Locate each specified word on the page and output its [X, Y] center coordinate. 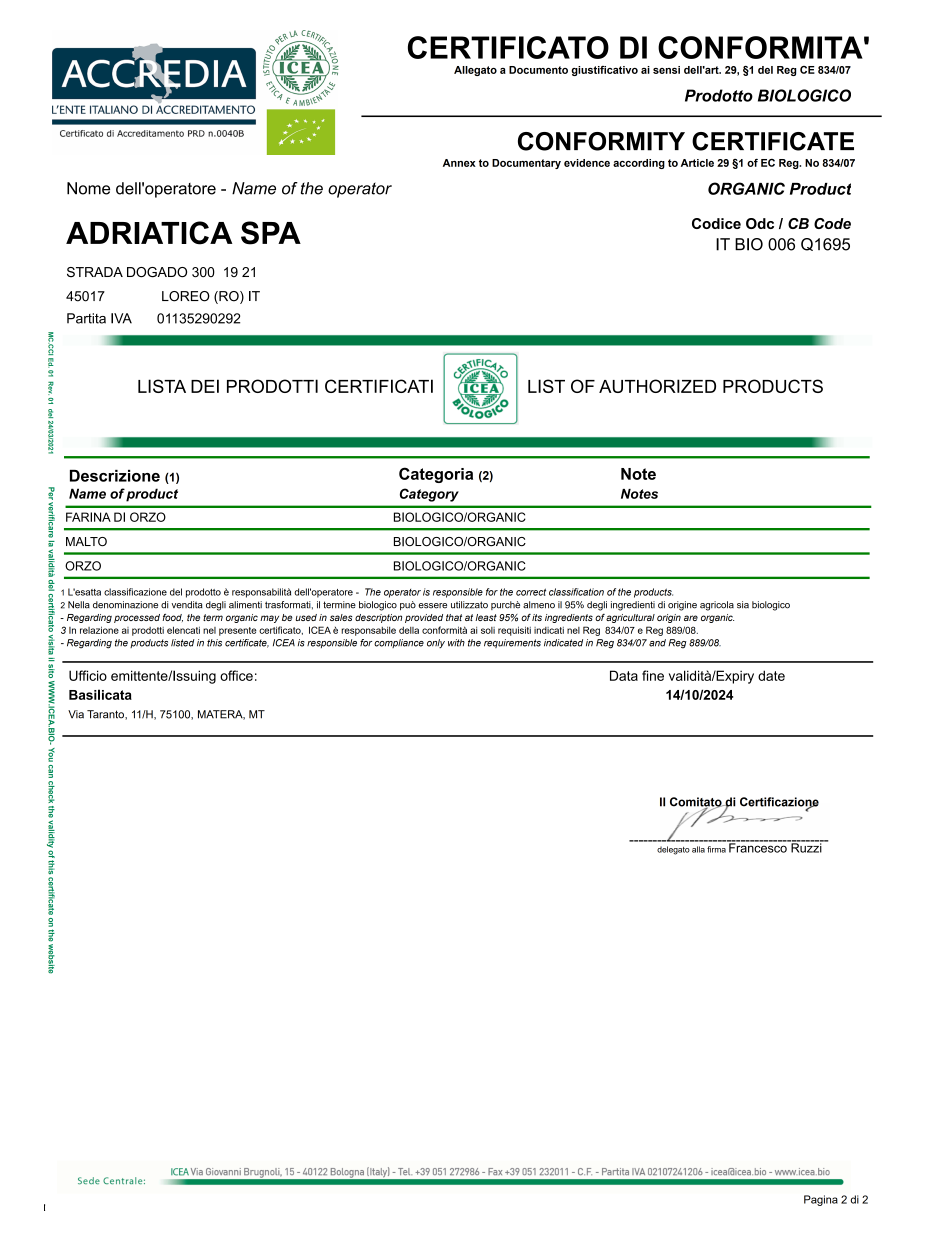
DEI [205, 386]
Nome [88, 188]
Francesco [758, 847]
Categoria [436, 475]
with [456, 643]
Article [697, 163]
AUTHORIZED [657, 386]
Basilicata [100, 694]
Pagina [821, 1200]
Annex [459, 163]
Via [76, 714]
